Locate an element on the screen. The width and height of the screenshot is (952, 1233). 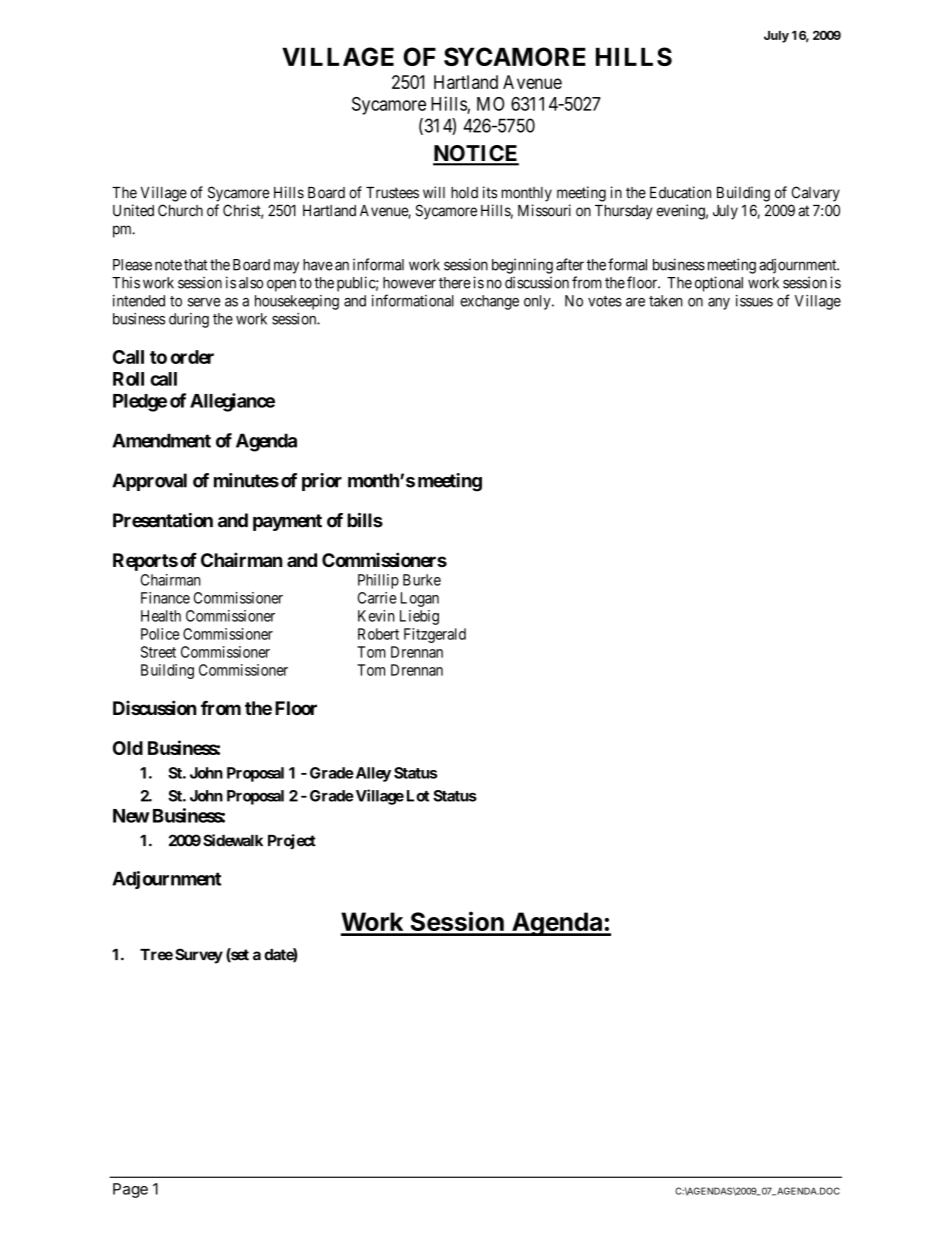
Logan is located at coordinates (420, 599).
